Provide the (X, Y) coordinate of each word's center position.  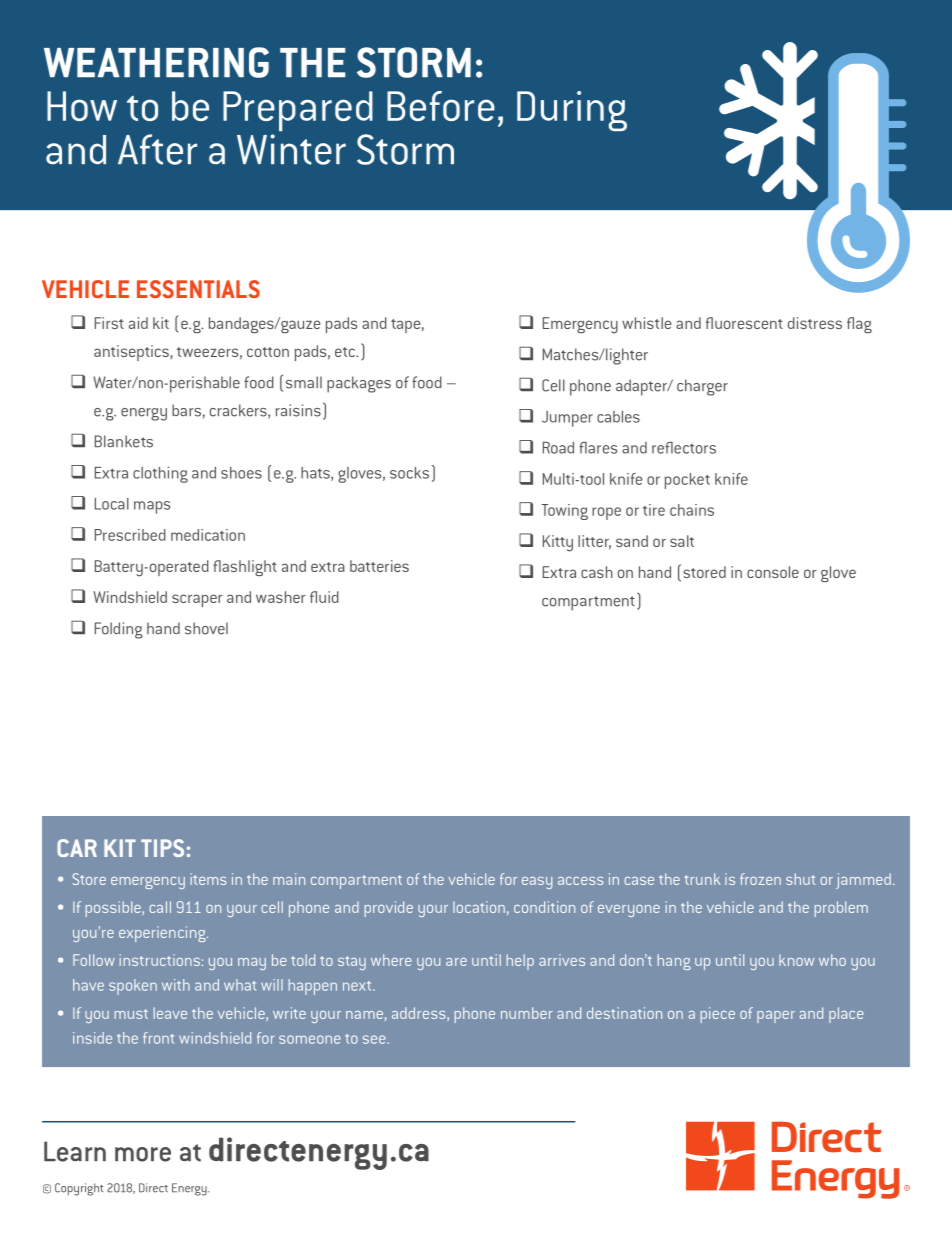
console (773, 572)
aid (138, 323)
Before (441, 106)
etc (346, 352)
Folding (119, 630)
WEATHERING (156, 62)
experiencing (163, 934)
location (479, 907)
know (796, 960)
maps (152, 507)
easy (537, 883)
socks (409, 473)
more (143, 1154)
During (572, 111)
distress (815, 323)
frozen (760, 879)
